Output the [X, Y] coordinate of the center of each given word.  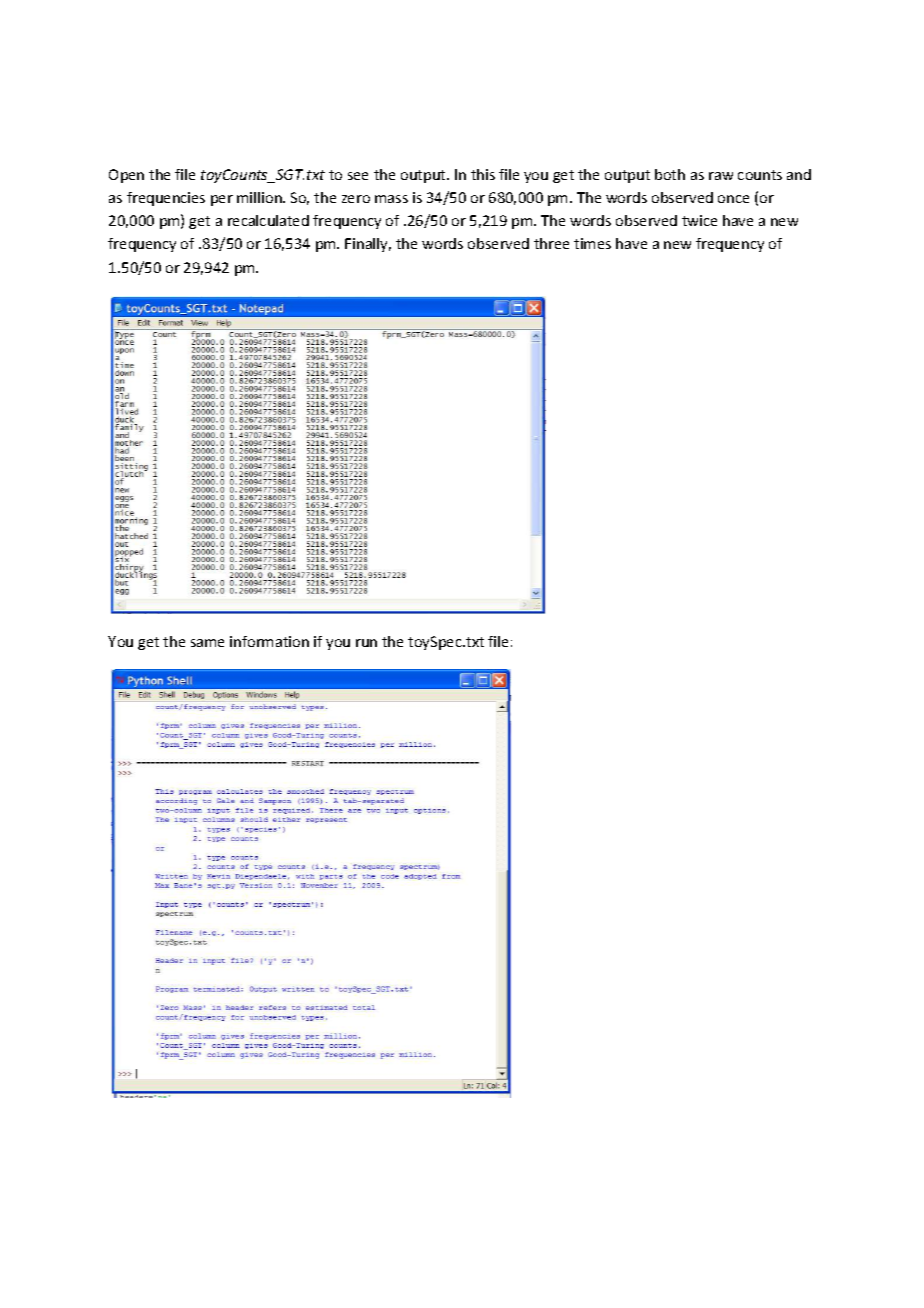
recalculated [268, 220]
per [222, 200]
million [260, 197]
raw [721, 176]
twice [699, 220]
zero [356, 199]
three [551, 243]
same [207, 643]
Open [126, 176]
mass [391, 199]
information [269, 641]
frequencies [166, 199]
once [733, 199]
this [483, 174]
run [366, 643]
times [592, 243]
